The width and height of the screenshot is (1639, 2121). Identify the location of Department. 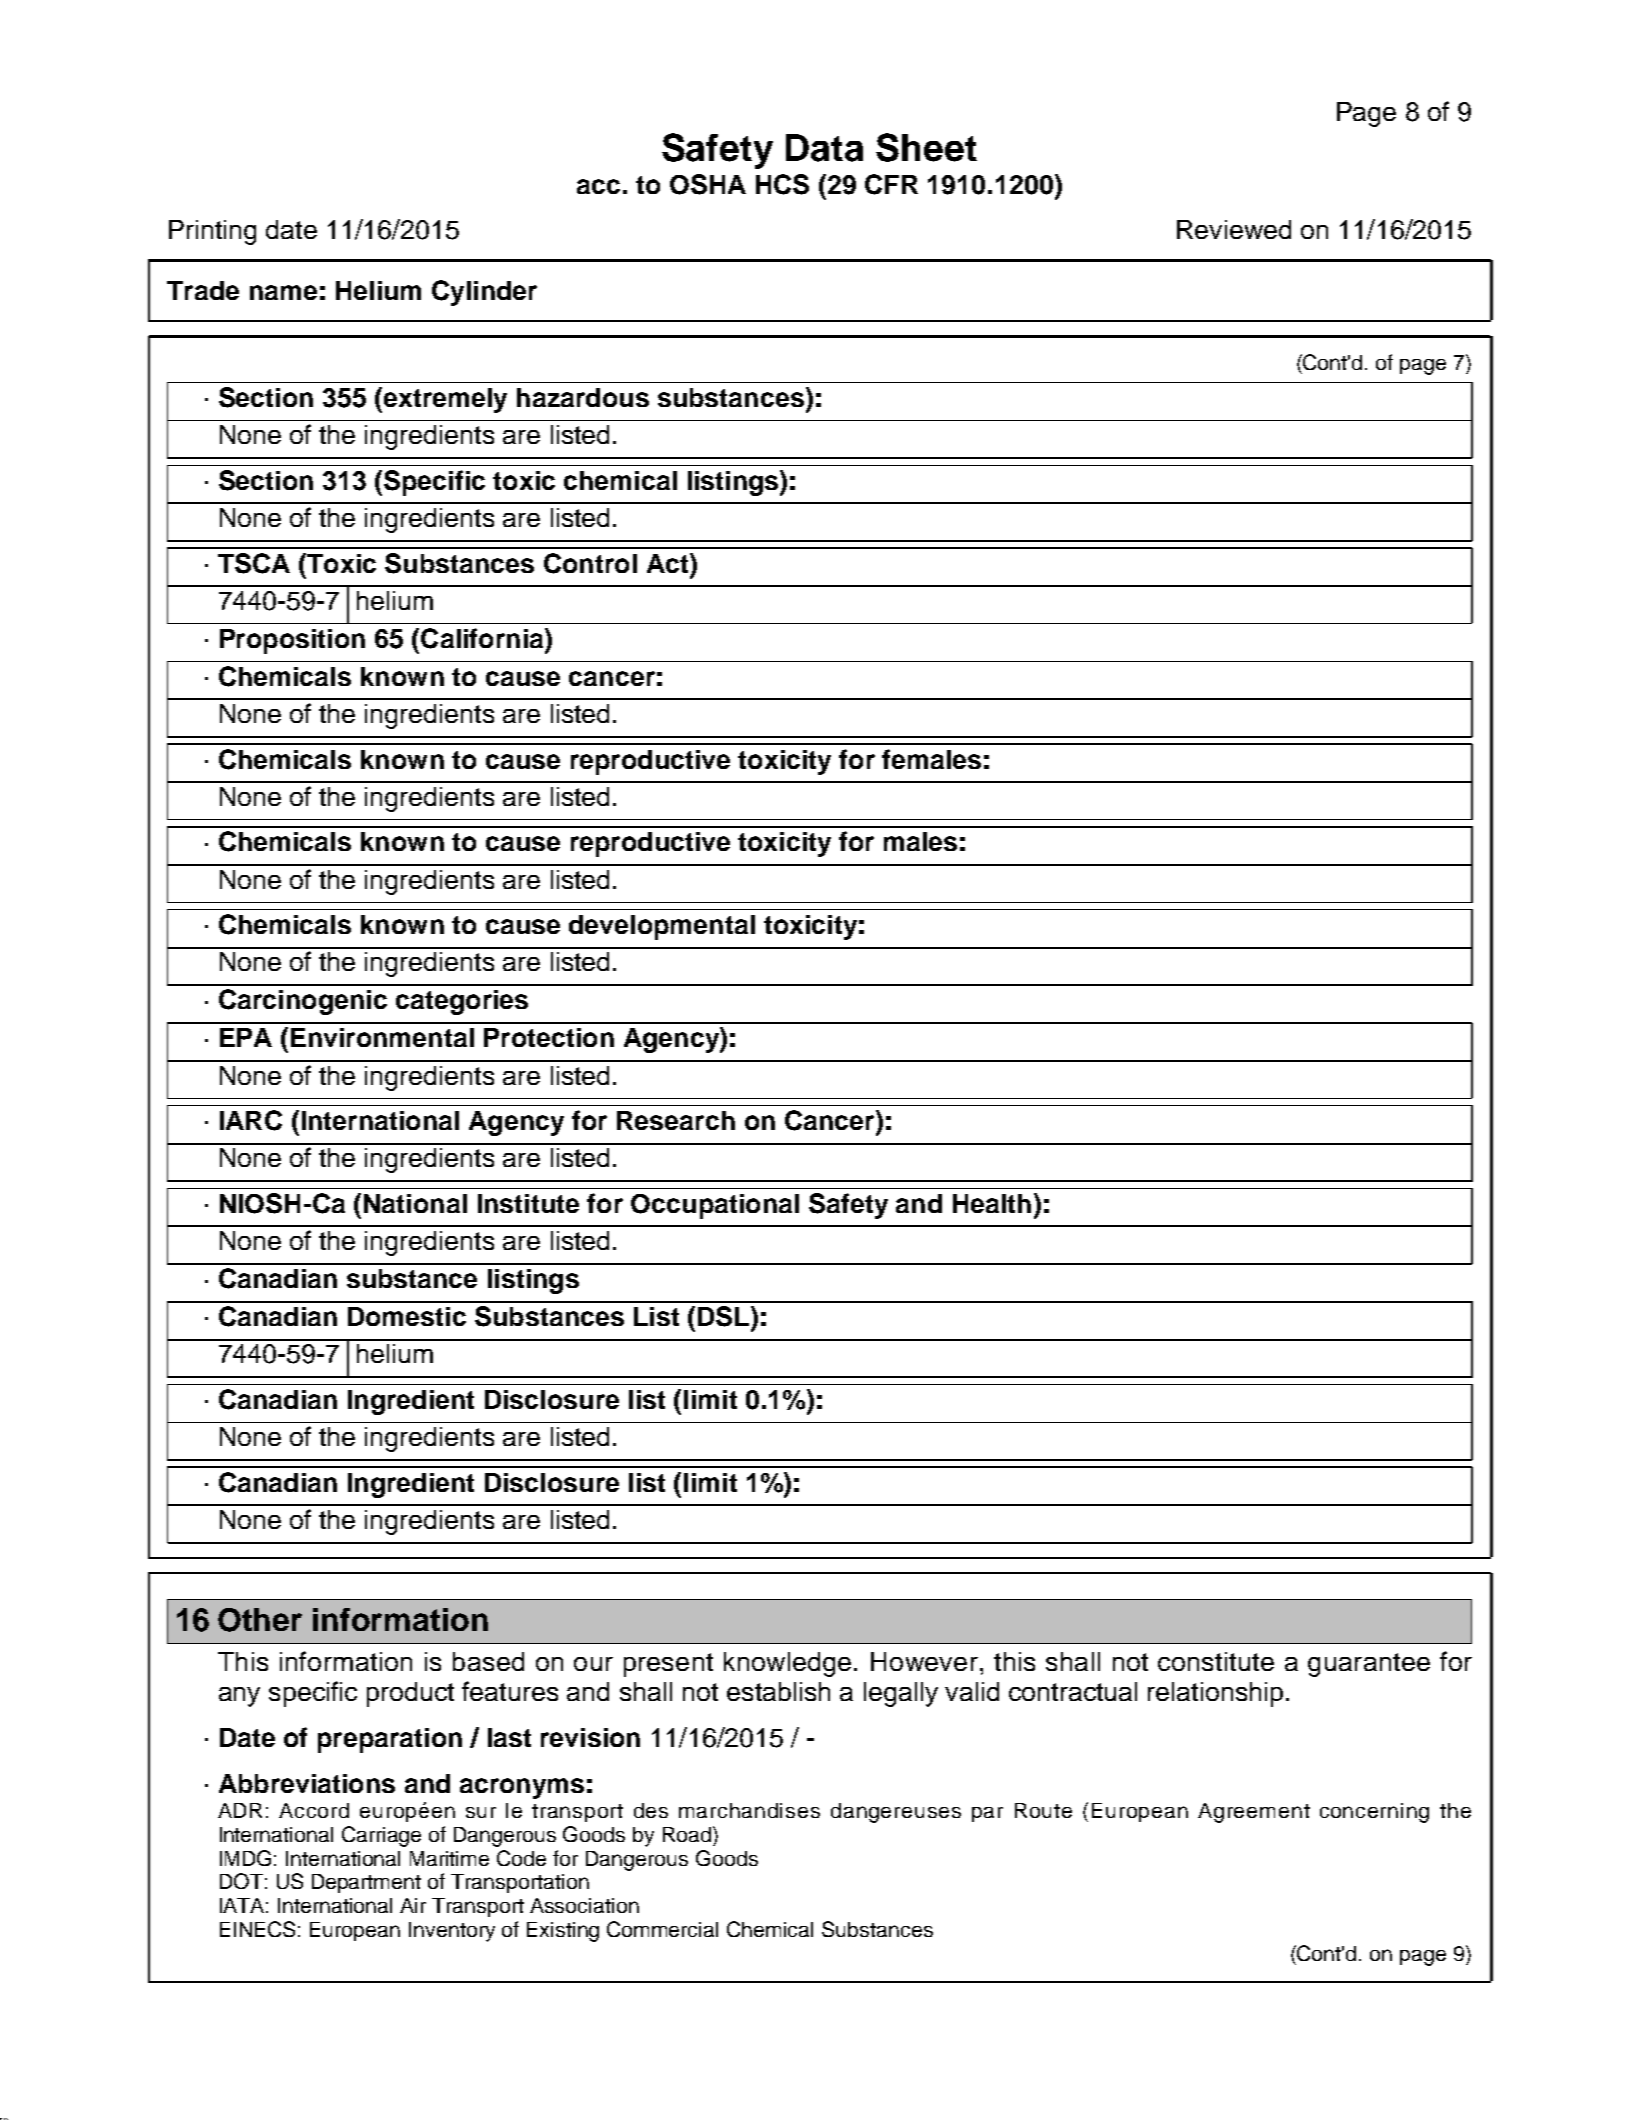
(366, 1883).
